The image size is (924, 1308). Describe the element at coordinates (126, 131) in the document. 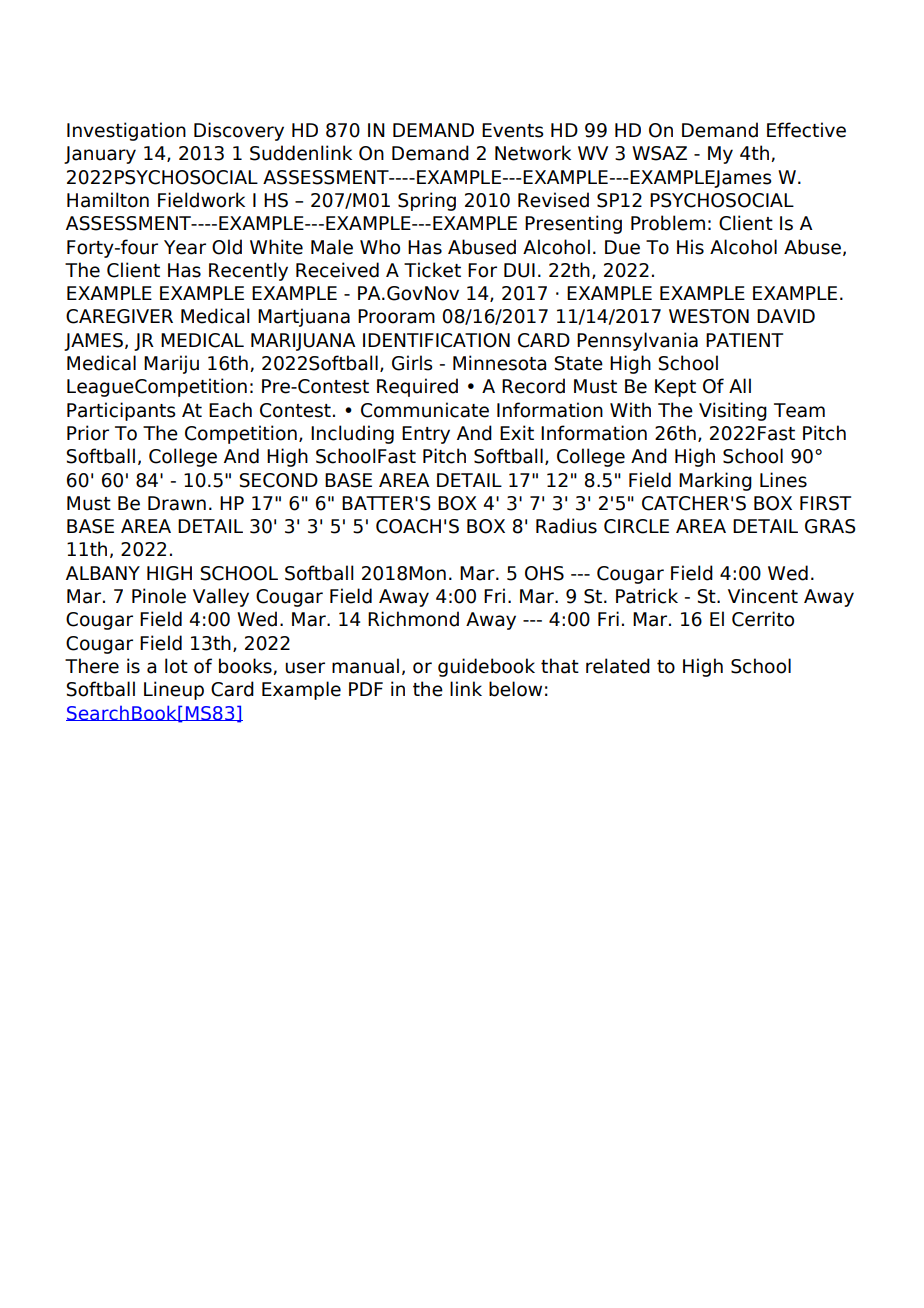

I see `Investigation` at that location.
